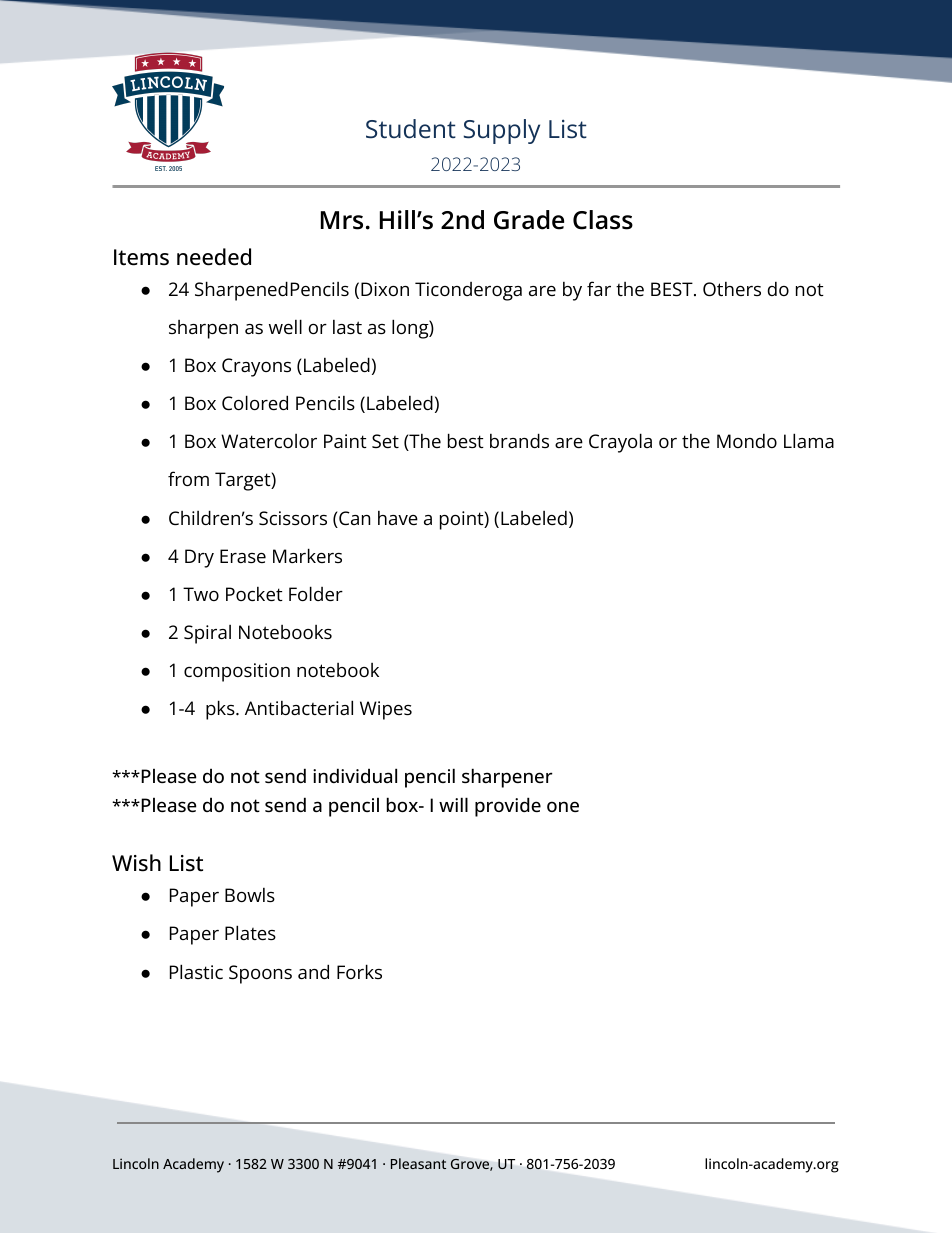 The height and width of the document is (1233, 952). I want to click on from, so click(188, 478).
